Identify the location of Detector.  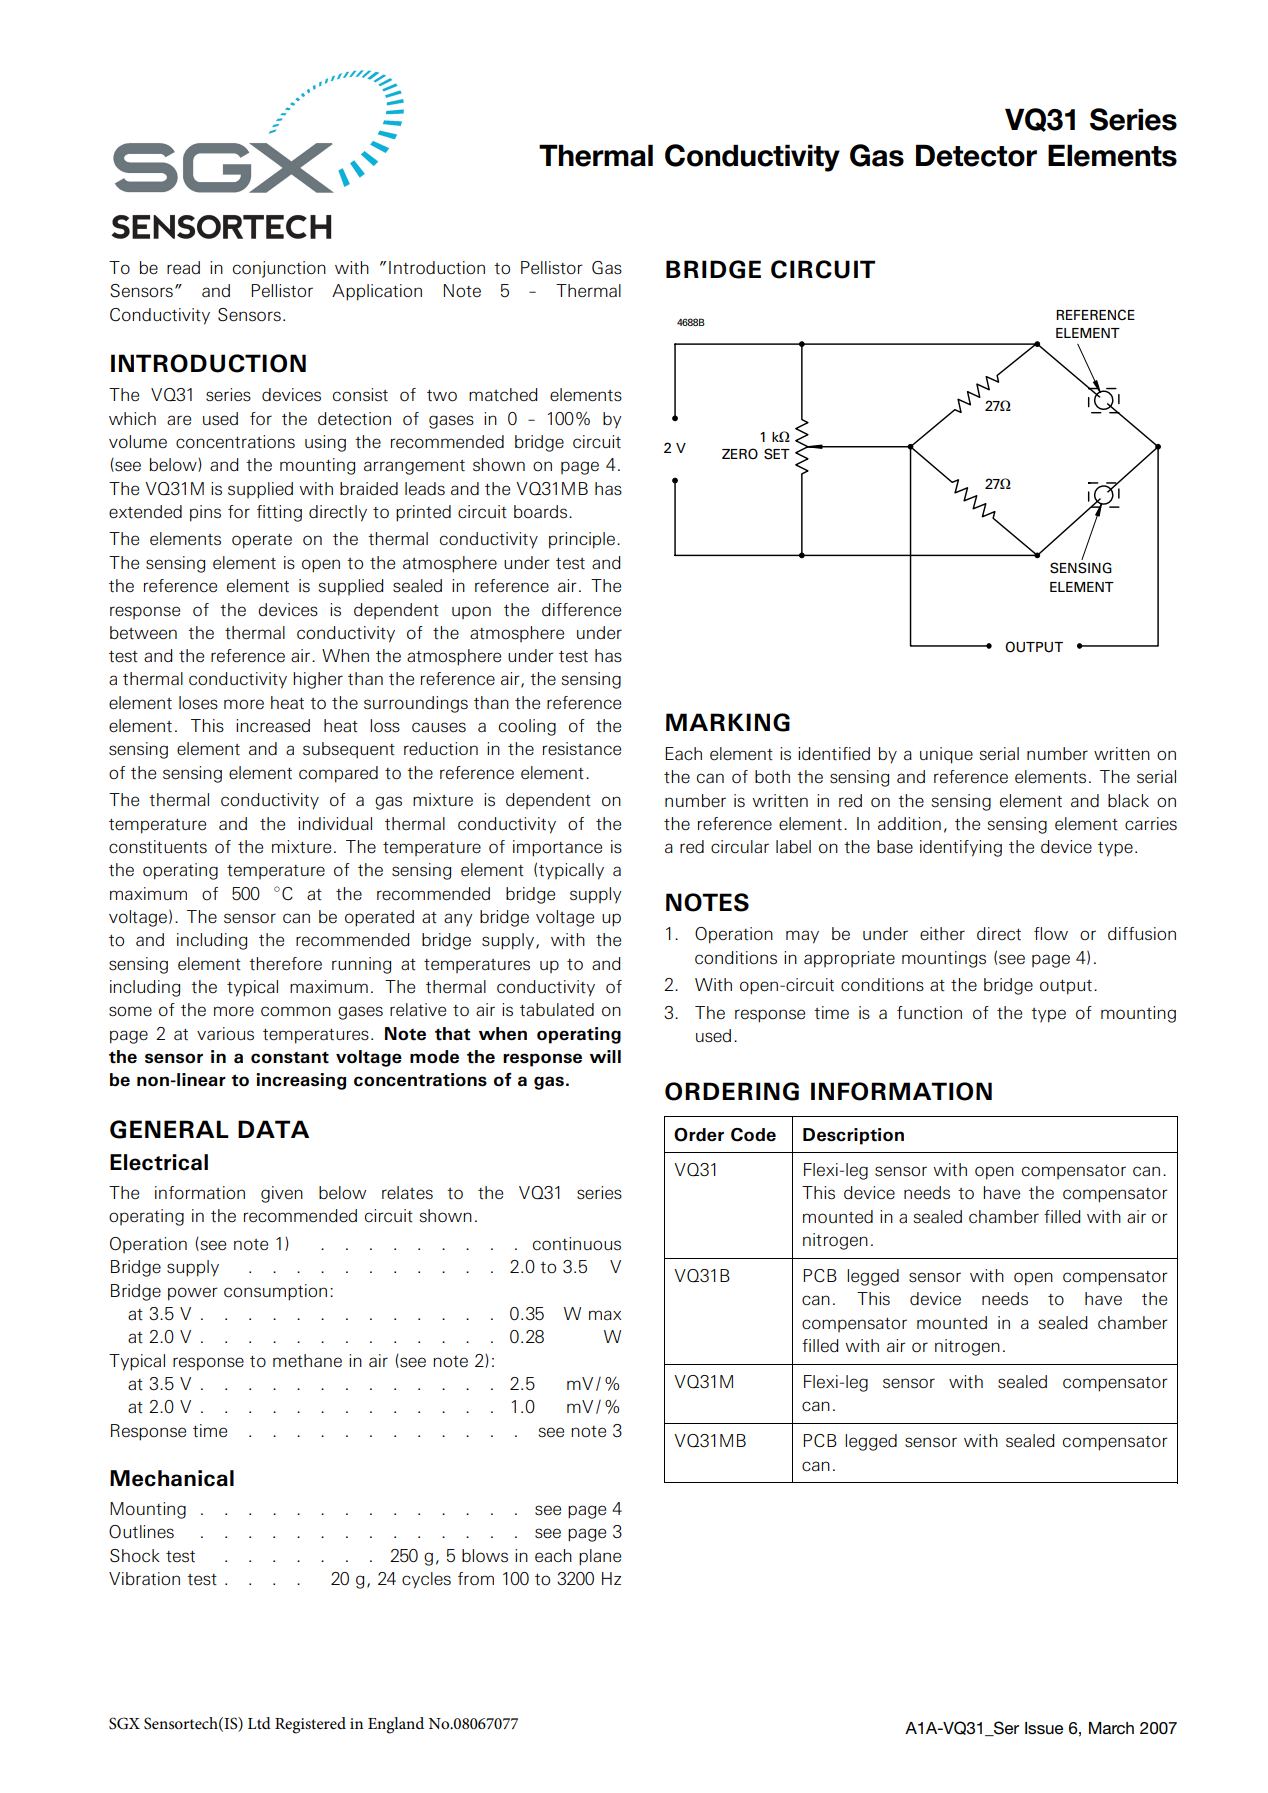
(976, 155).
